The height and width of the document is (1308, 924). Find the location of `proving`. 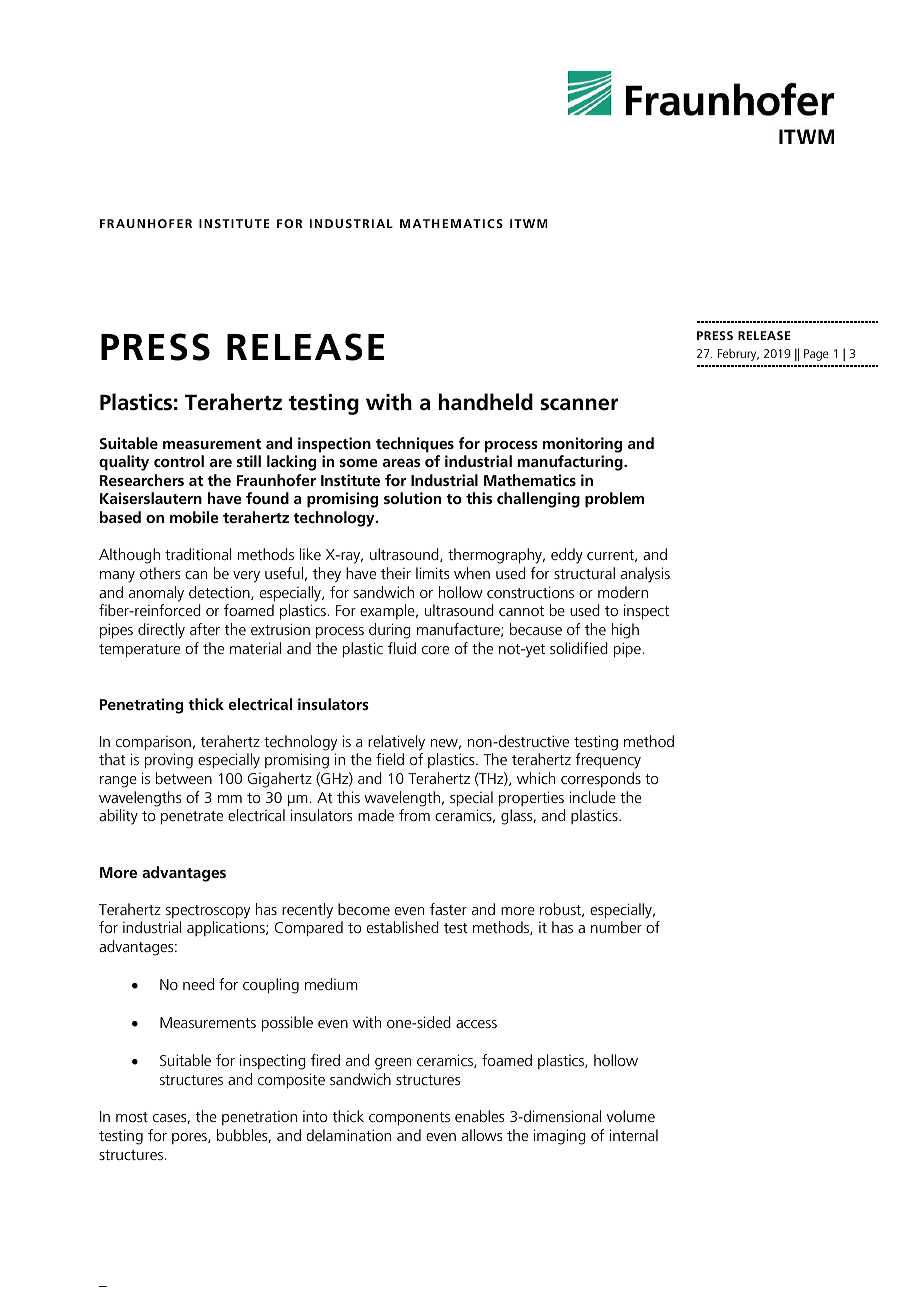

proving is located at coordinates (169, 761).
